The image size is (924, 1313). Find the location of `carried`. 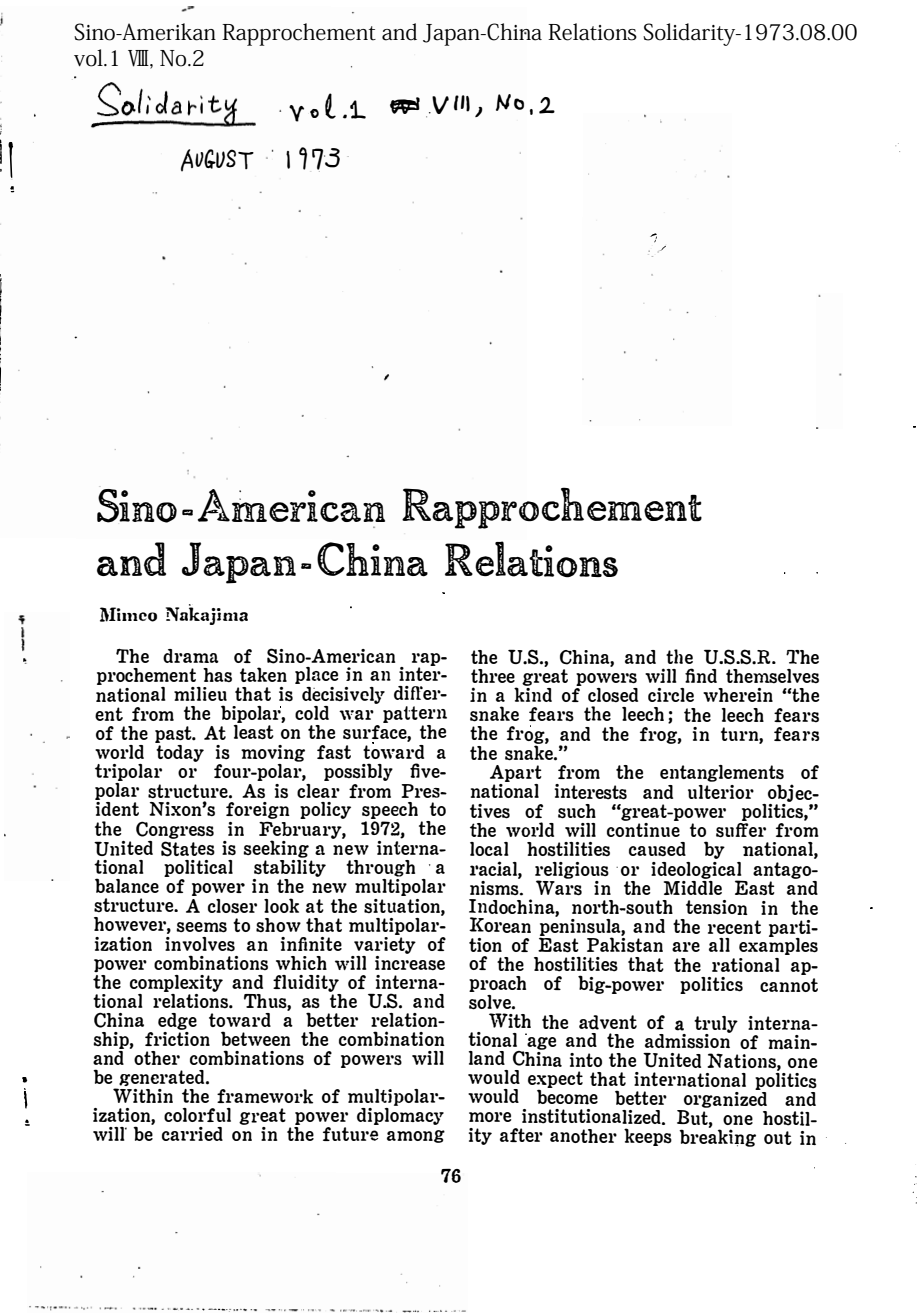

carried is located at coordinates (192, 1134).
